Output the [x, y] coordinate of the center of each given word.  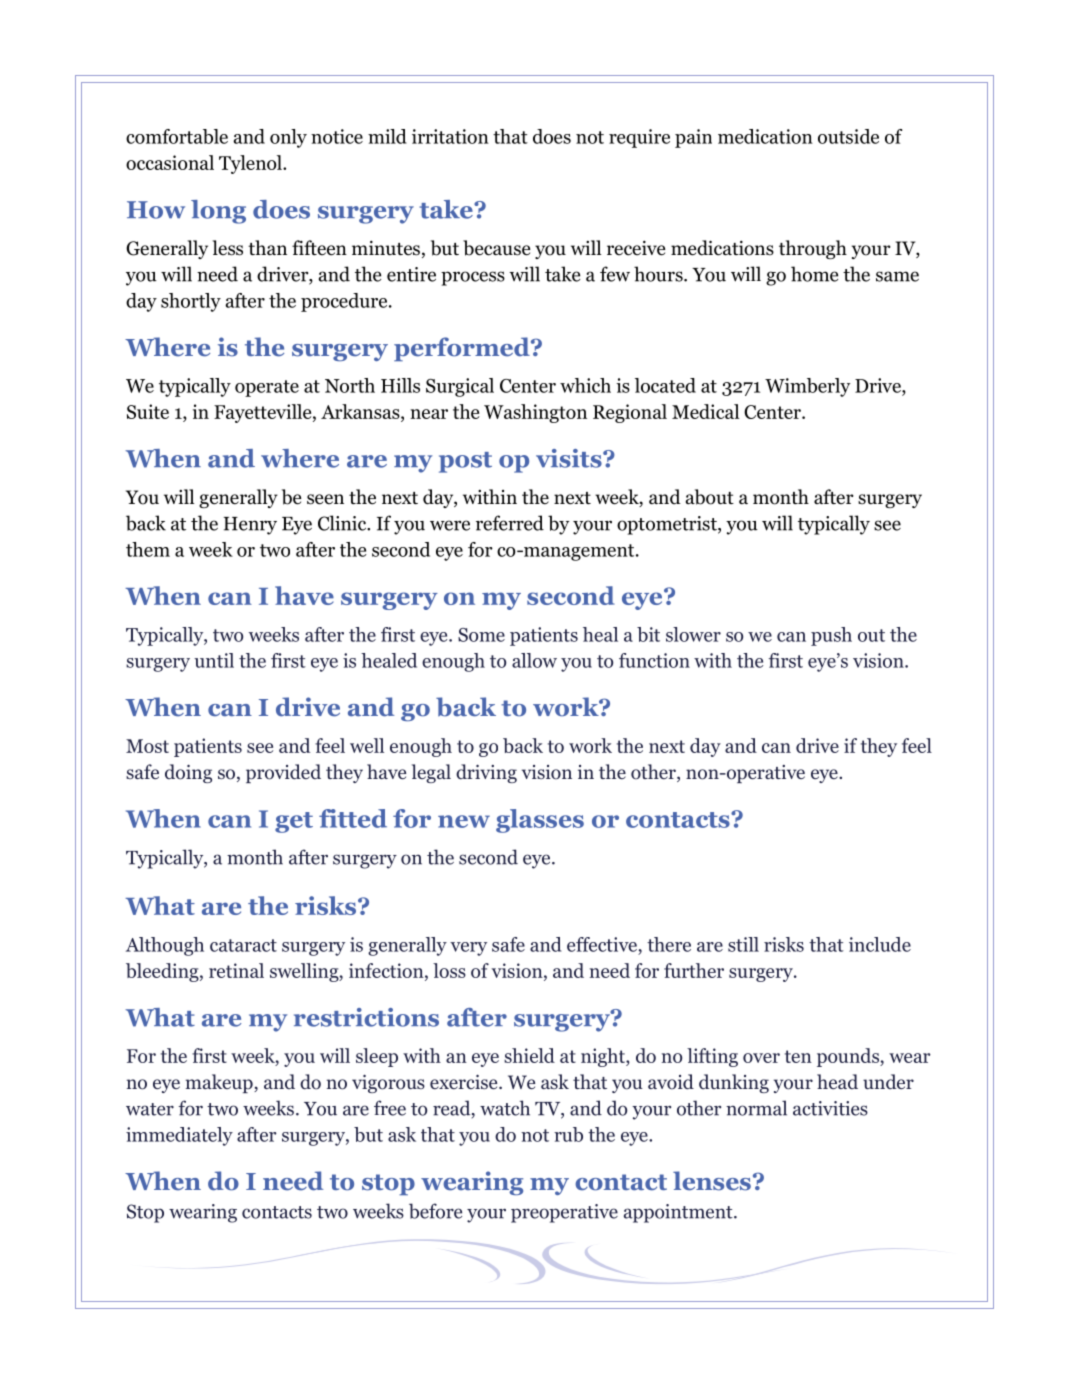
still [743, 944]
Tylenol [251, 164]
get [294, 822]
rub [568, 1134]
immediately [179, 1136]
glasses [540, 821]
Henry [250, 526]
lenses [712, 1181]
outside [848, 136]
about [710, 497]
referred [510, 523]
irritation [450, 136]
